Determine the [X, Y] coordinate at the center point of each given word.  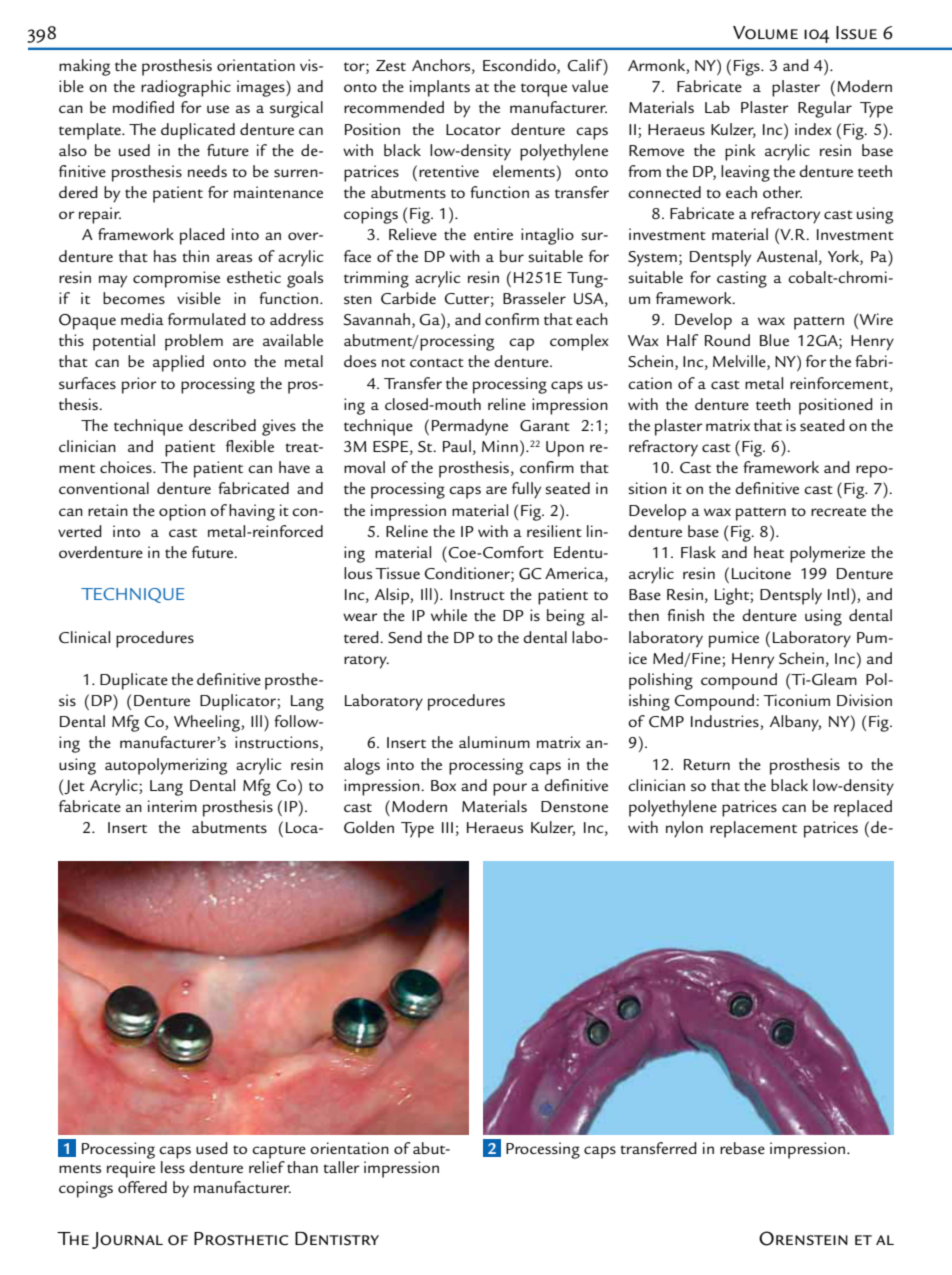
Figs [748, 67]
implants [440, 88]
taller [341, 1167]
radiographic [186, 88]
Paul [457, 446]
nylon [684, 829]
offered [142, 1187]
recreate [838, 511]
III [447, 827]
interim [172, 806]
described [222, 425]
